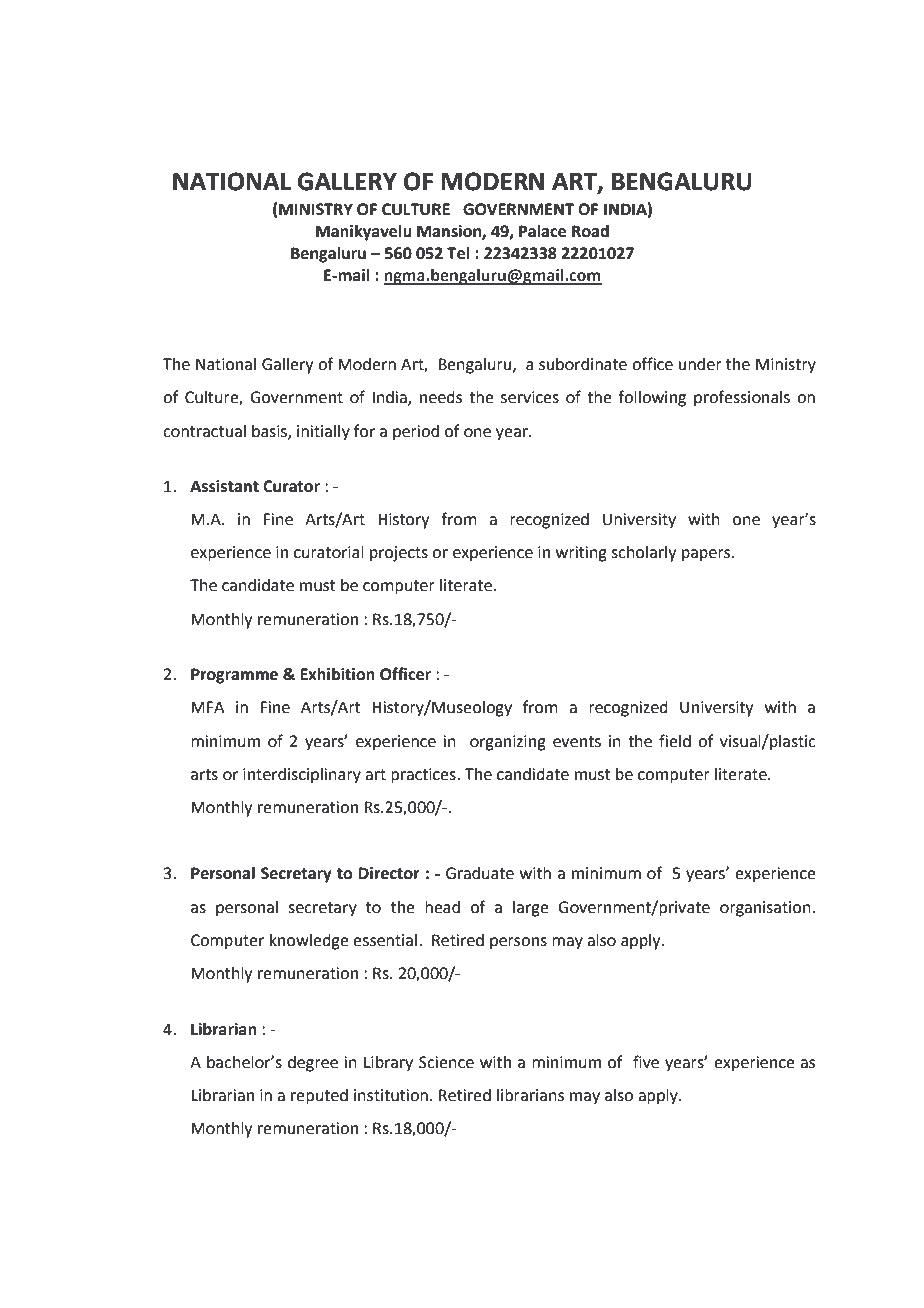  What do you see at coordinates (313, 1064) in the screenshot?
I see `degree` at bounding box center [313, 1064].
